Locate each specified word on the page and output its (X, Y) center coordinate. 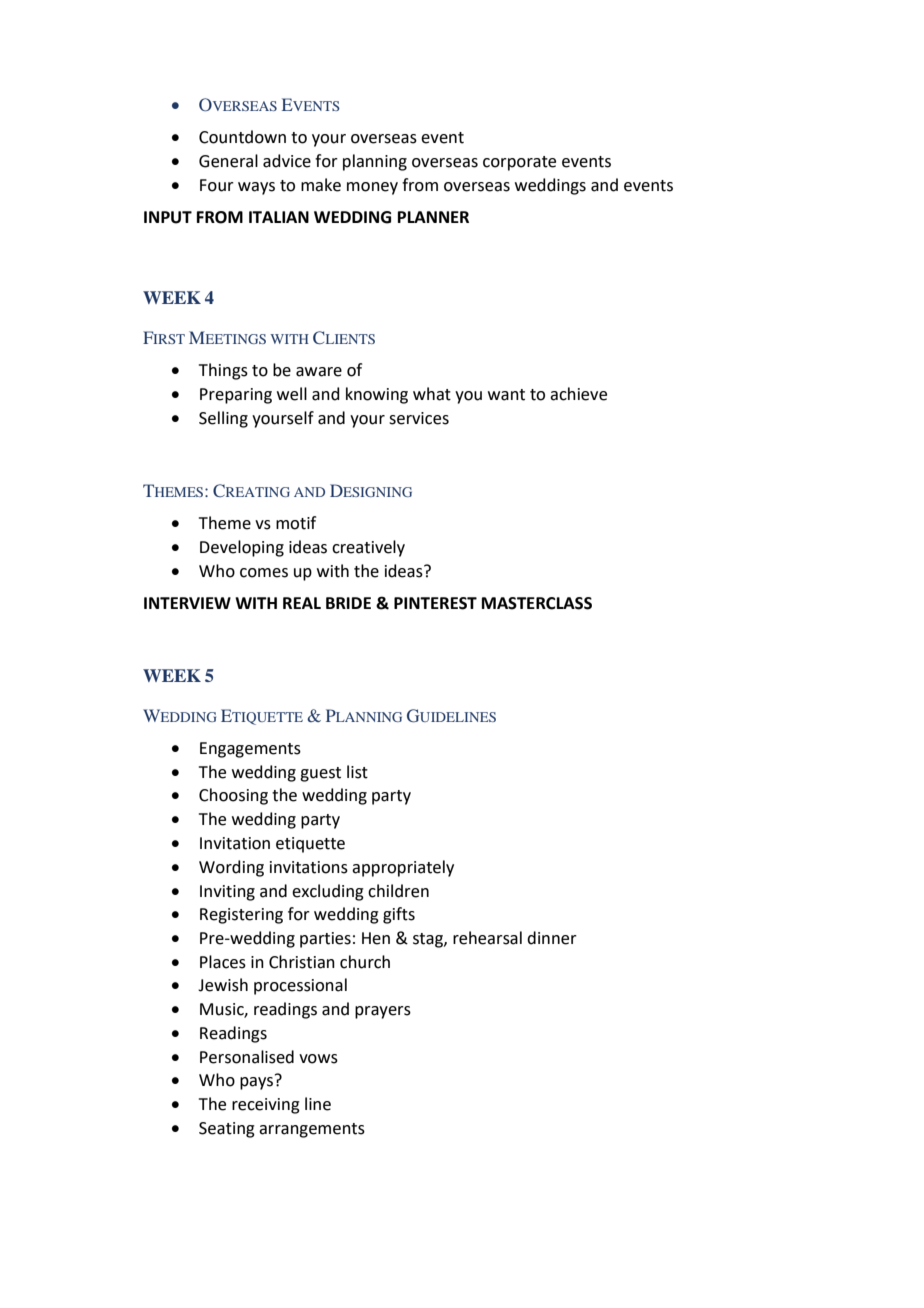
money (372, 188)
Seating (227, 1130)
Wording (231, 868)
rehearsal (487, 938)
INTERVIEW (187, 603)
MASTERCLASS (537, 603)
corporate (519, 163)
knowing (377, 395)
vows (318, 1059)
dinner (552, 938)
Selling (223, 419)
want (506, 395)
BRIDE (348, 603)
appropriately (403, 868)
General (228, 161)
